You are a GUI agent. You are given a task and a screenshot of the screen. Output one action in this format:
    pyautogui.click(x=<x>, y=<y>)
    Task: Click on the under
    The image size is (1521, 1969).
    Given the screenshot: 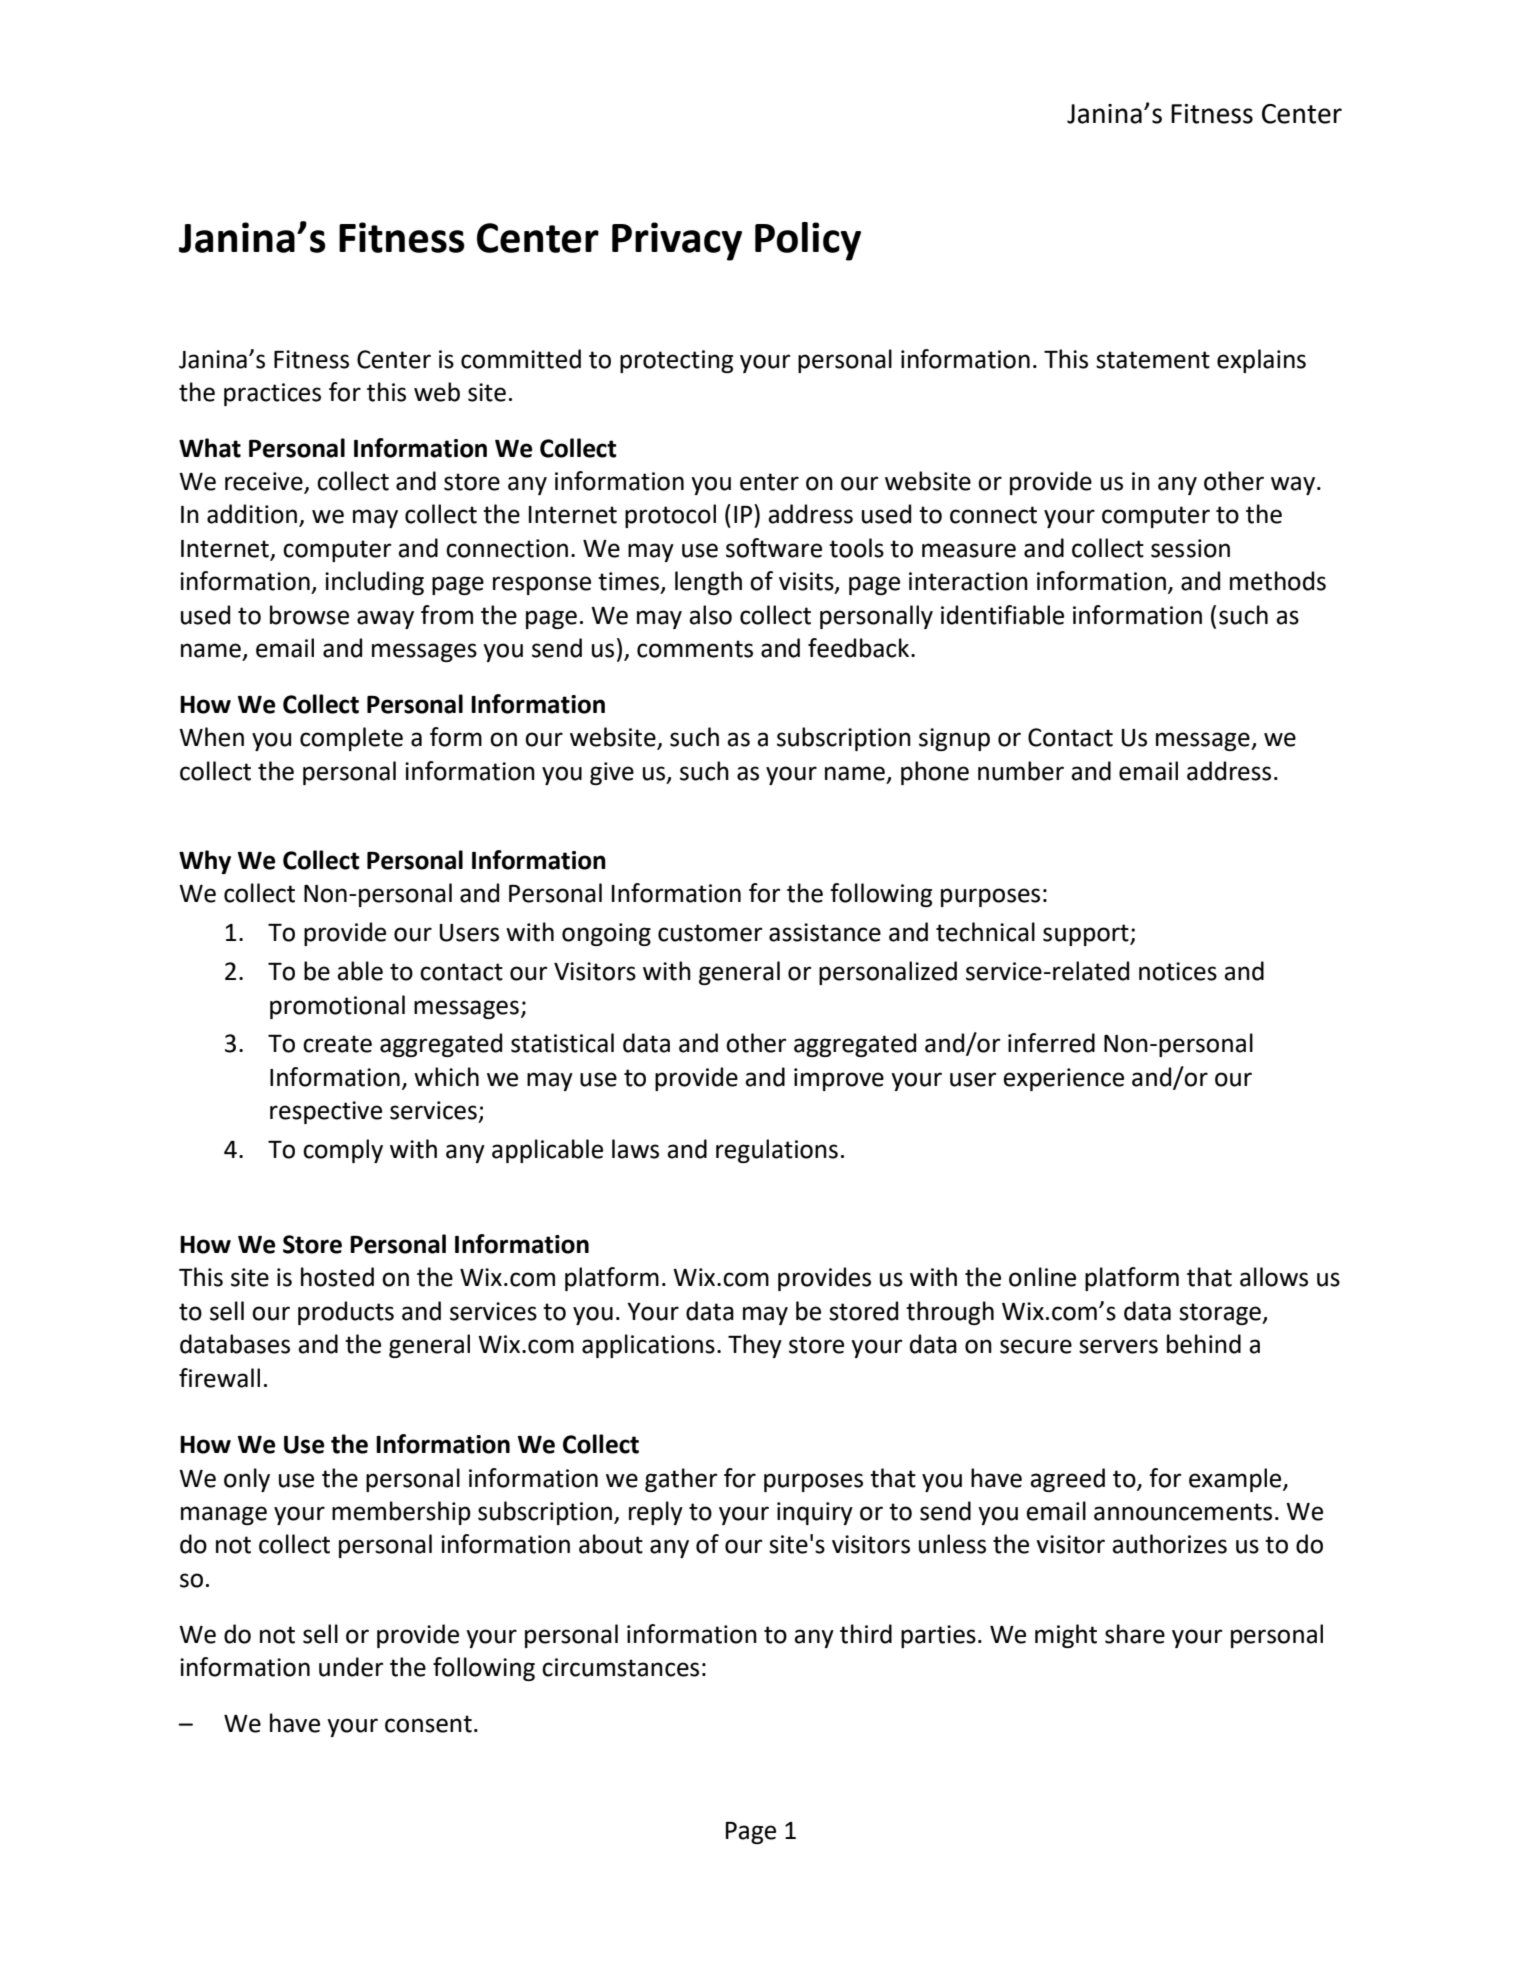 What is the action you would take?
    pyautogui.click(x=351, y=1667)
